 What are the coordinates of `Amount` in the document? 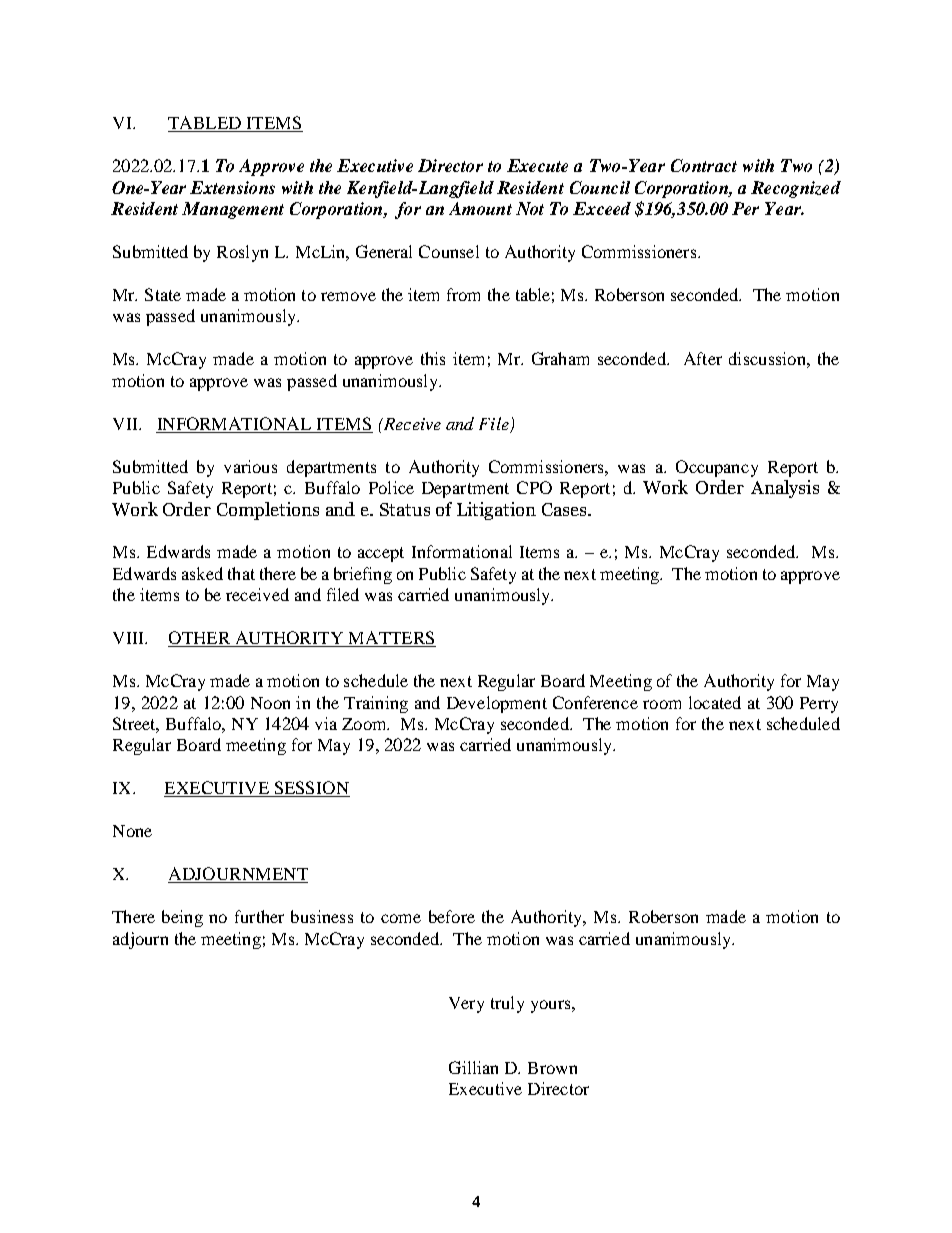 It's located at (480, 208).
